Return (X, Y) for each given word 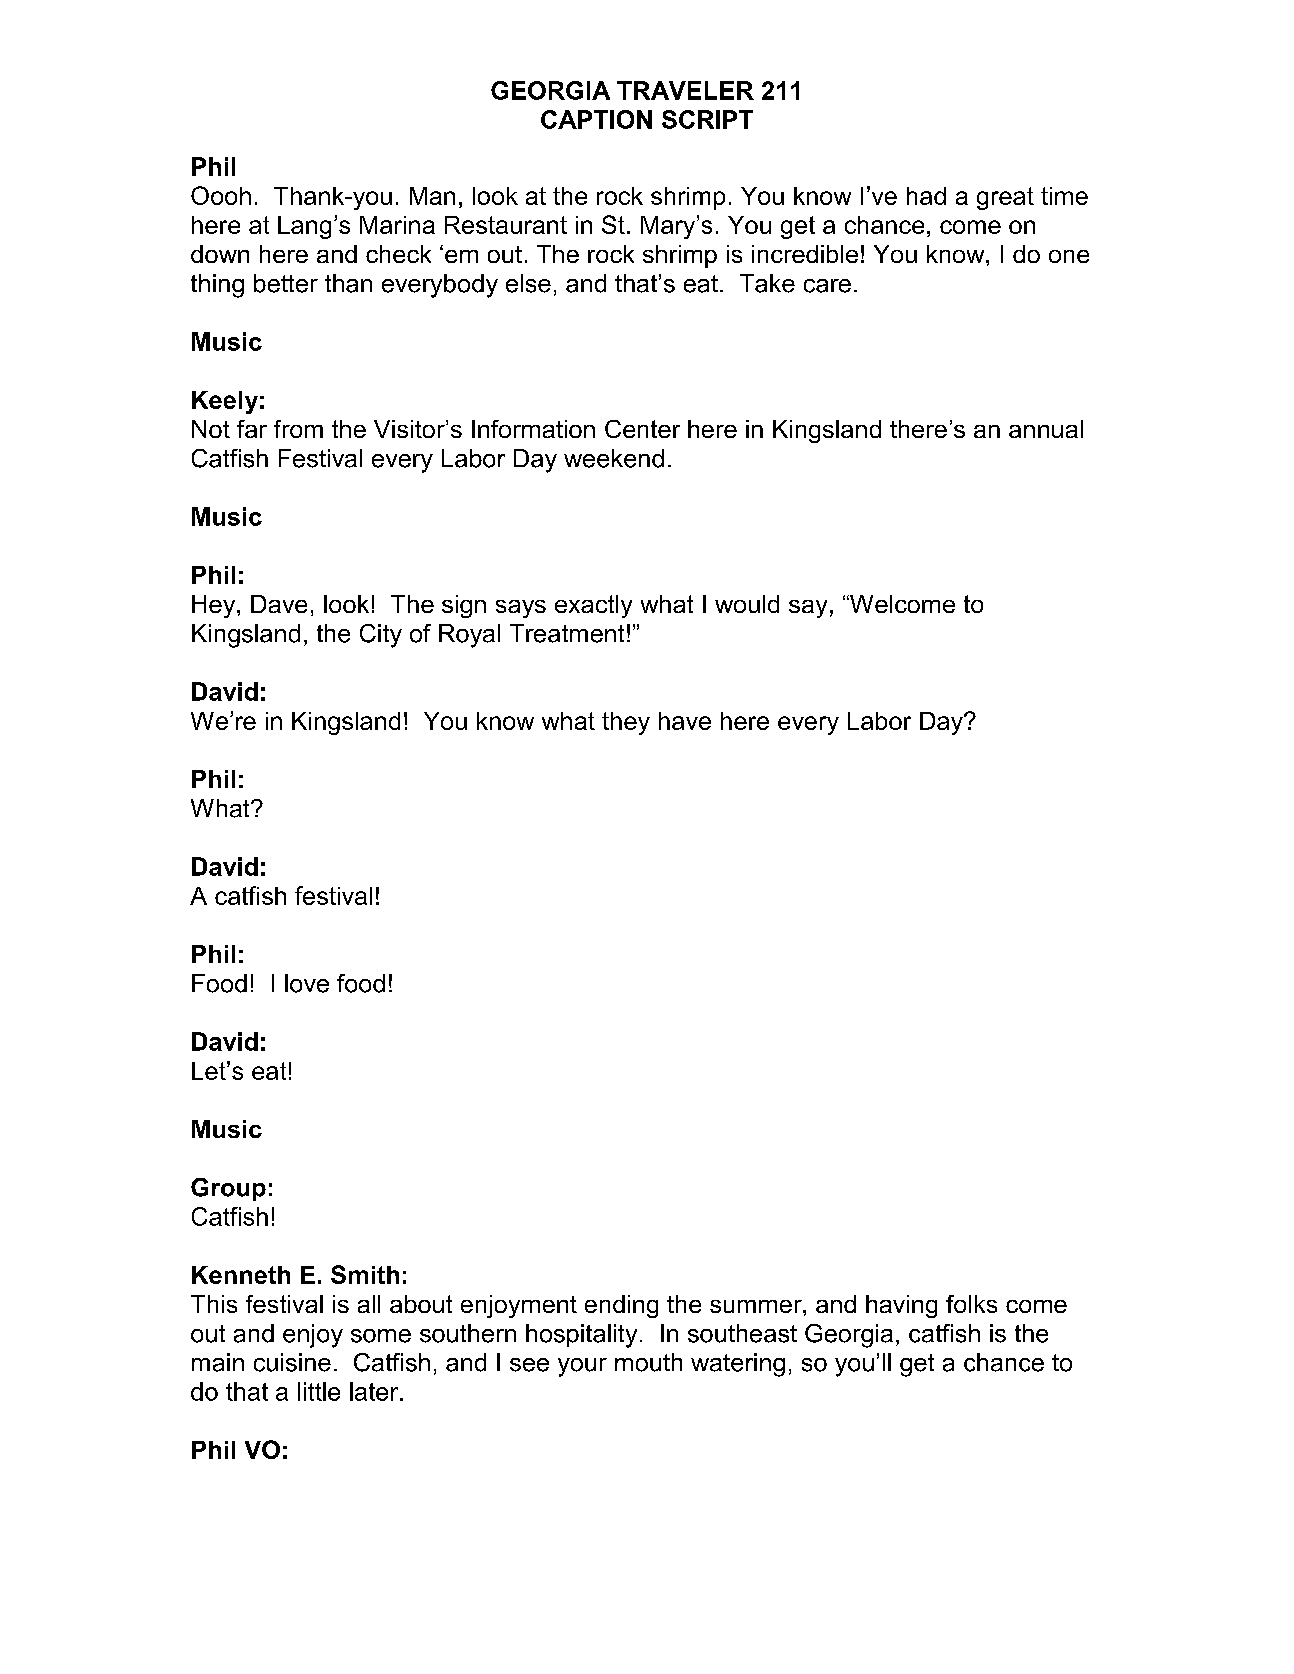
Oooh (221, 195)
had (926, 196)
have (685, 721)
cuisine (292, 1362)
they (626, 723)
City (381, 636)
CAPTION (596, 119)
